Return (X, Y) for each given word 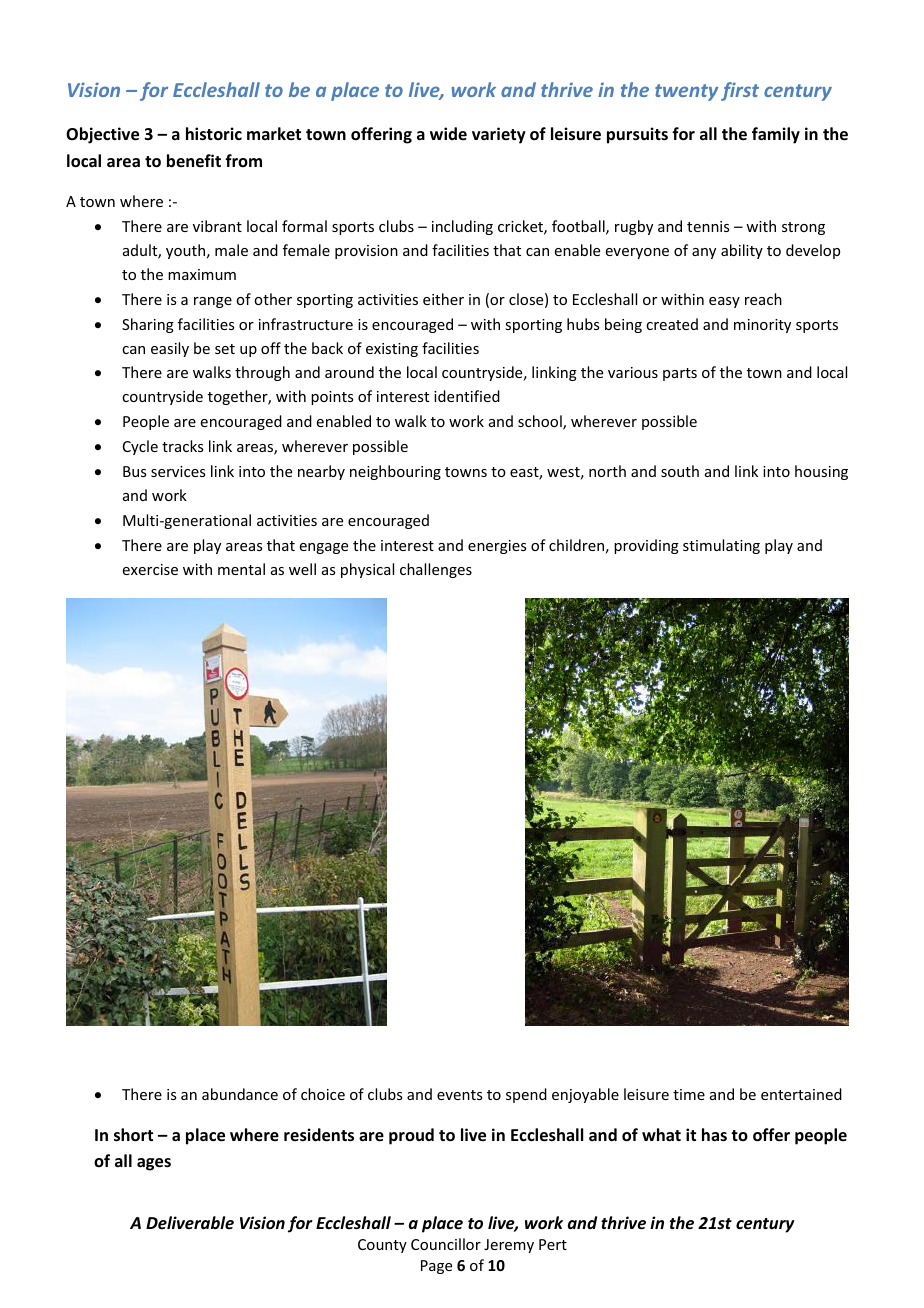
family (776, 135)
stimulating (721, 546)
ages (154, 1164)
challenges (436, 570)
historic (214, 134)
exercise (150, 569)
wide (448, 133)
